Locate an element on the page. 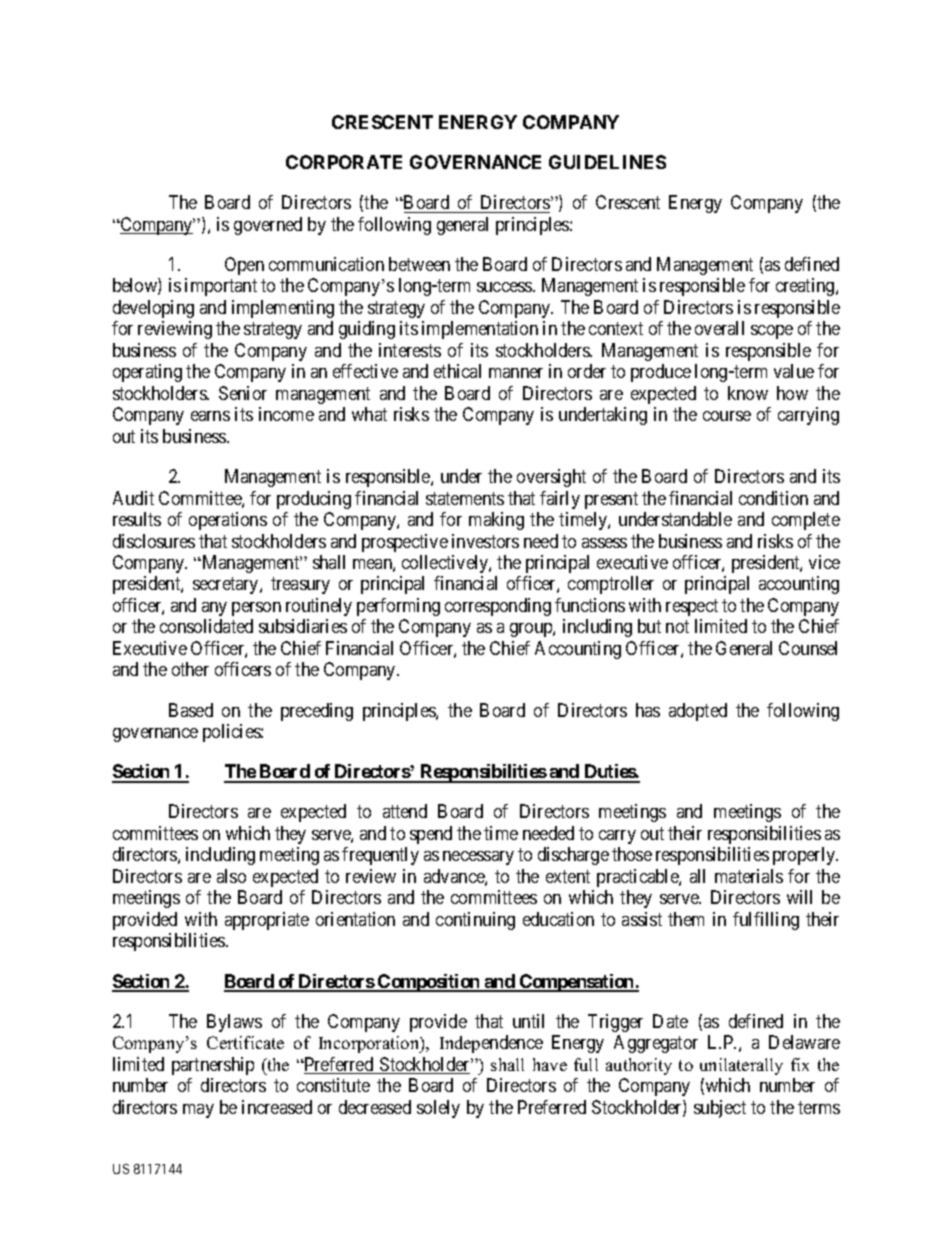 This document has width=952, height=1233. necessary is located at coordinates (478, 858).
